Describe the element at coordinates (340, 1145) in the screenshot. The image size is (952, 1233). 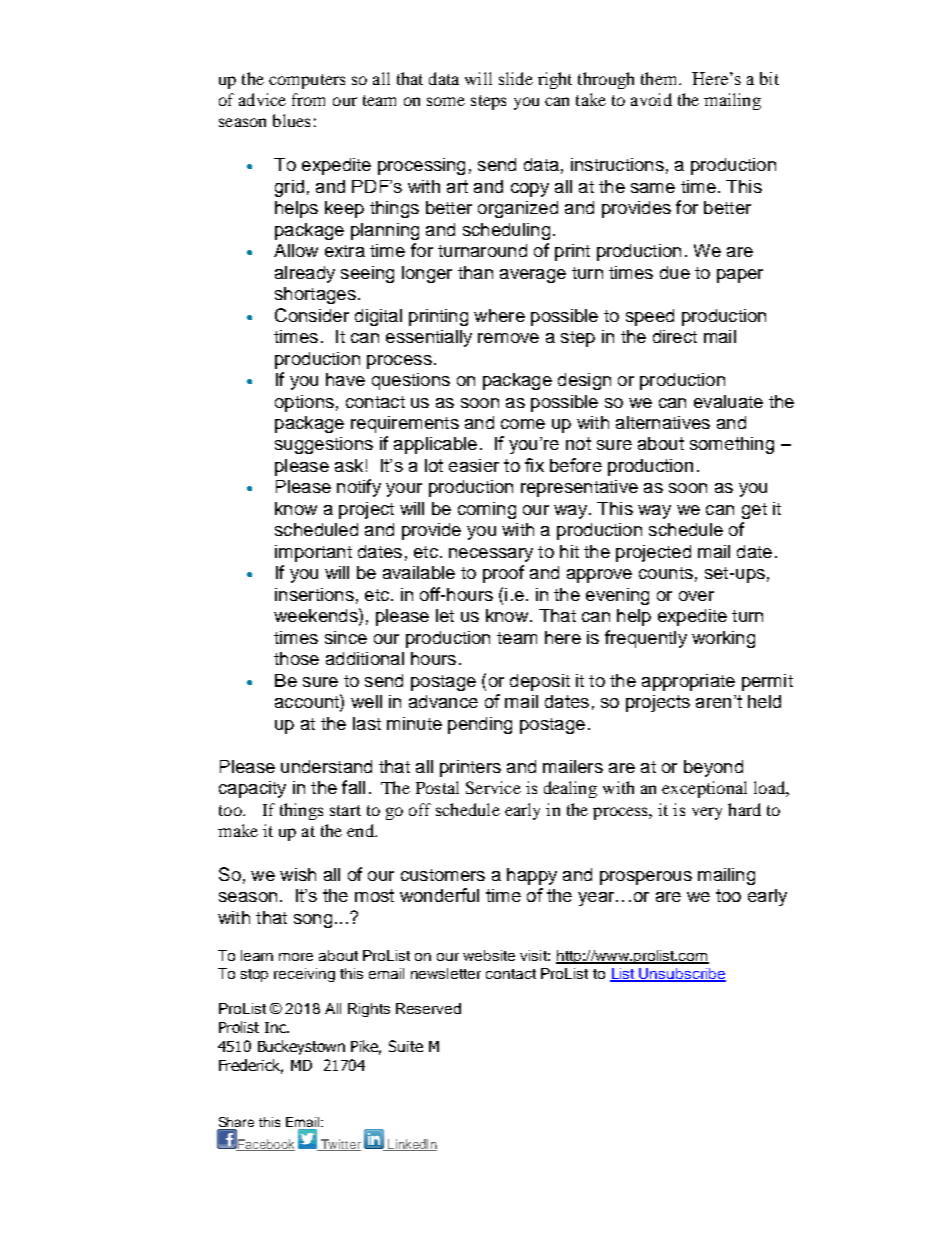
I see `Twitter` at that location.
